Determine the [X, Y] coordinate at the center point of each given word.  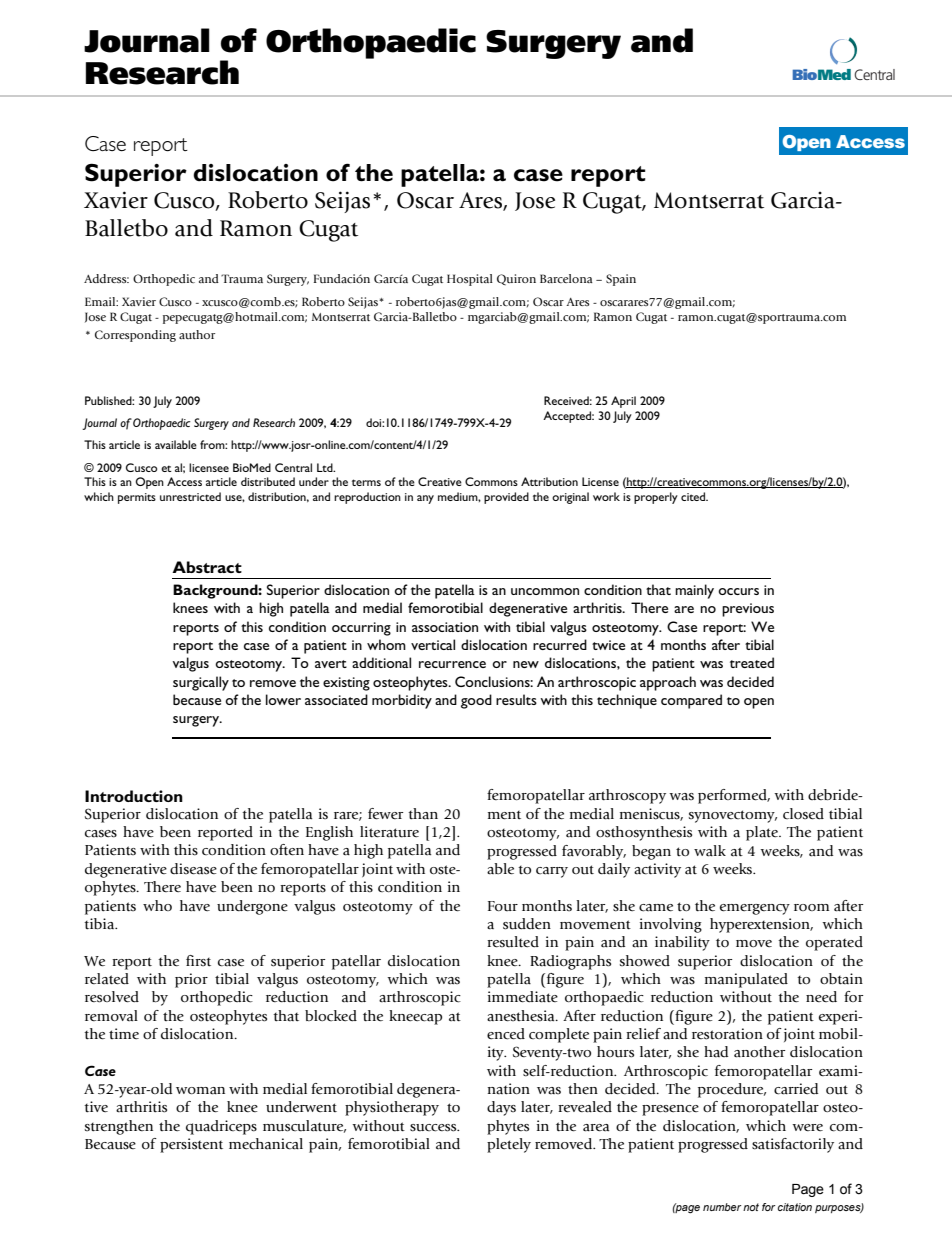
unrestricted [190, 496]
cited [694, 496]
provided [506, 498]
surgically [201, 683]
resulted [513, 942]
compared [691, 701]
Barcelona [566, 278]
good [476, 701]
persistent [191, 1145]
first [198, 961]
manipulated [746, 980]
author [197, 334]
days [501, 1108]
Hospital [470, 280]
